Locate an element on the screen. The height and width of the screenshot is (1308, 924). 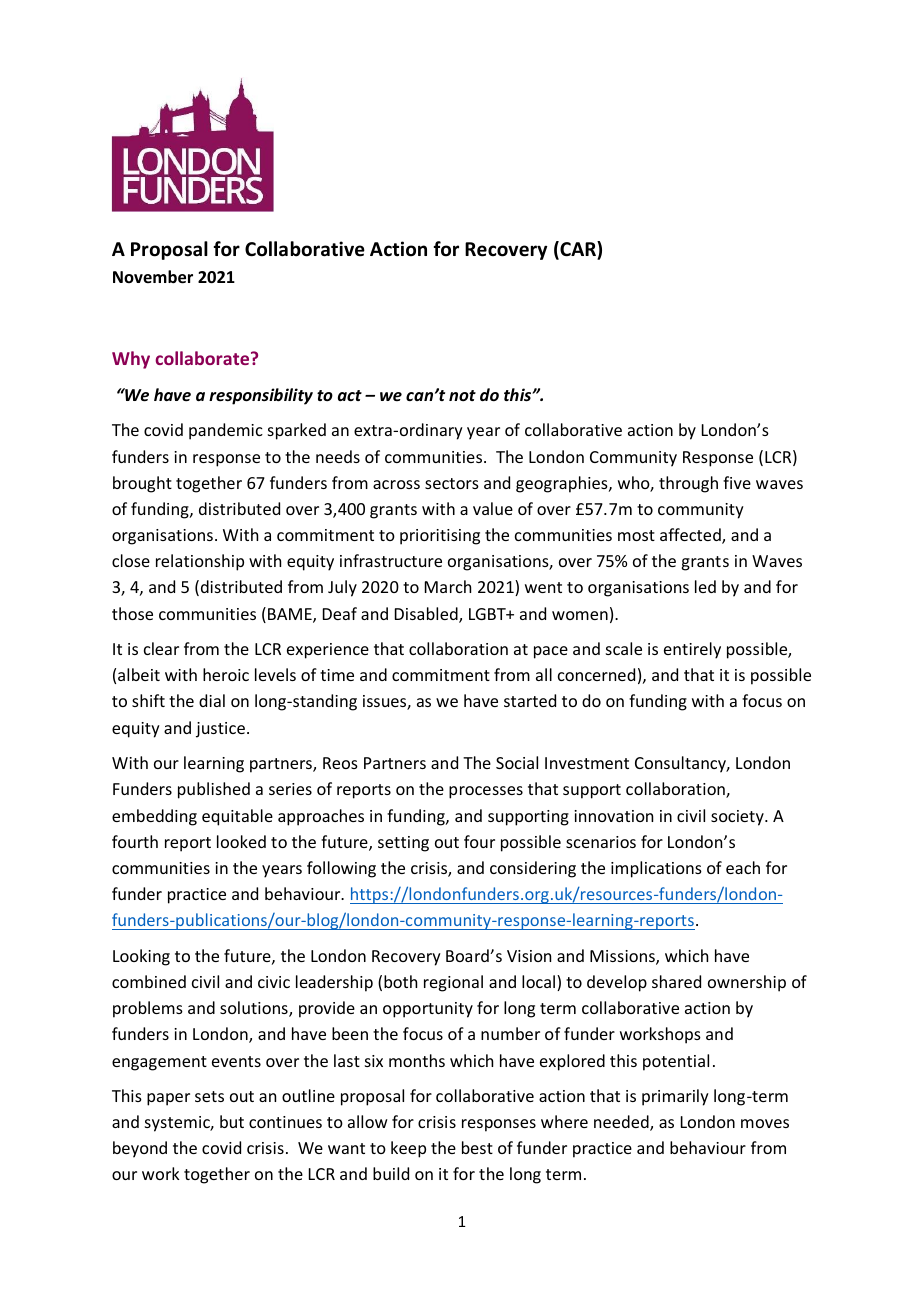
November is located at coordinates (153, 277).
